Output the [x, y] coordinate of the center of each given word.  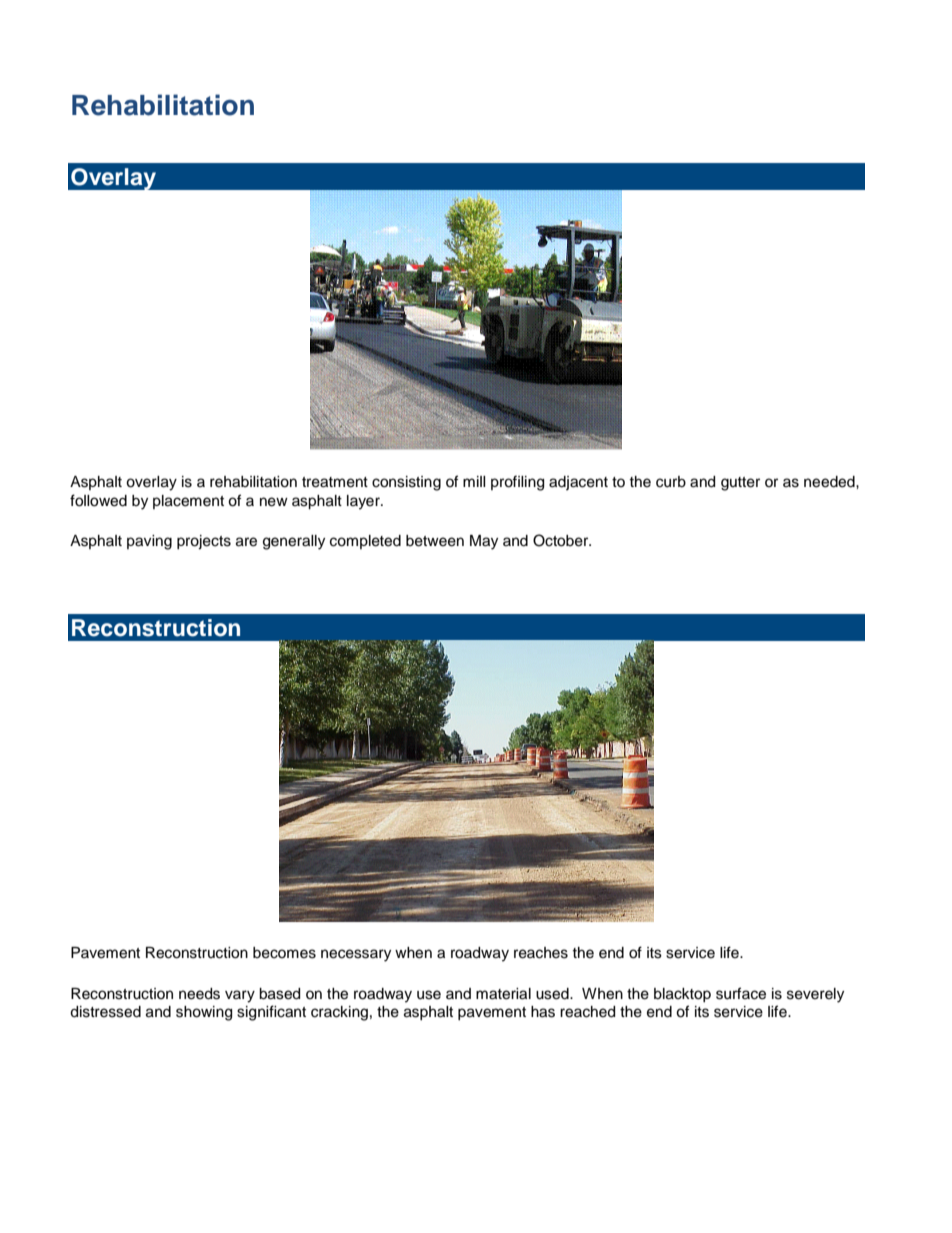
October [562, 540]
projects [204, 542]
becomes [284, 953]
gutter [740, 484]
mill [474, 481]
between [435, 541]
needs [199, 994]
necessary [356, 955]
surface [741, 993]
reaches [541, 953]
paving [149, 542]
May [484, 542]
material [503, 994]
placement [188, 502]
